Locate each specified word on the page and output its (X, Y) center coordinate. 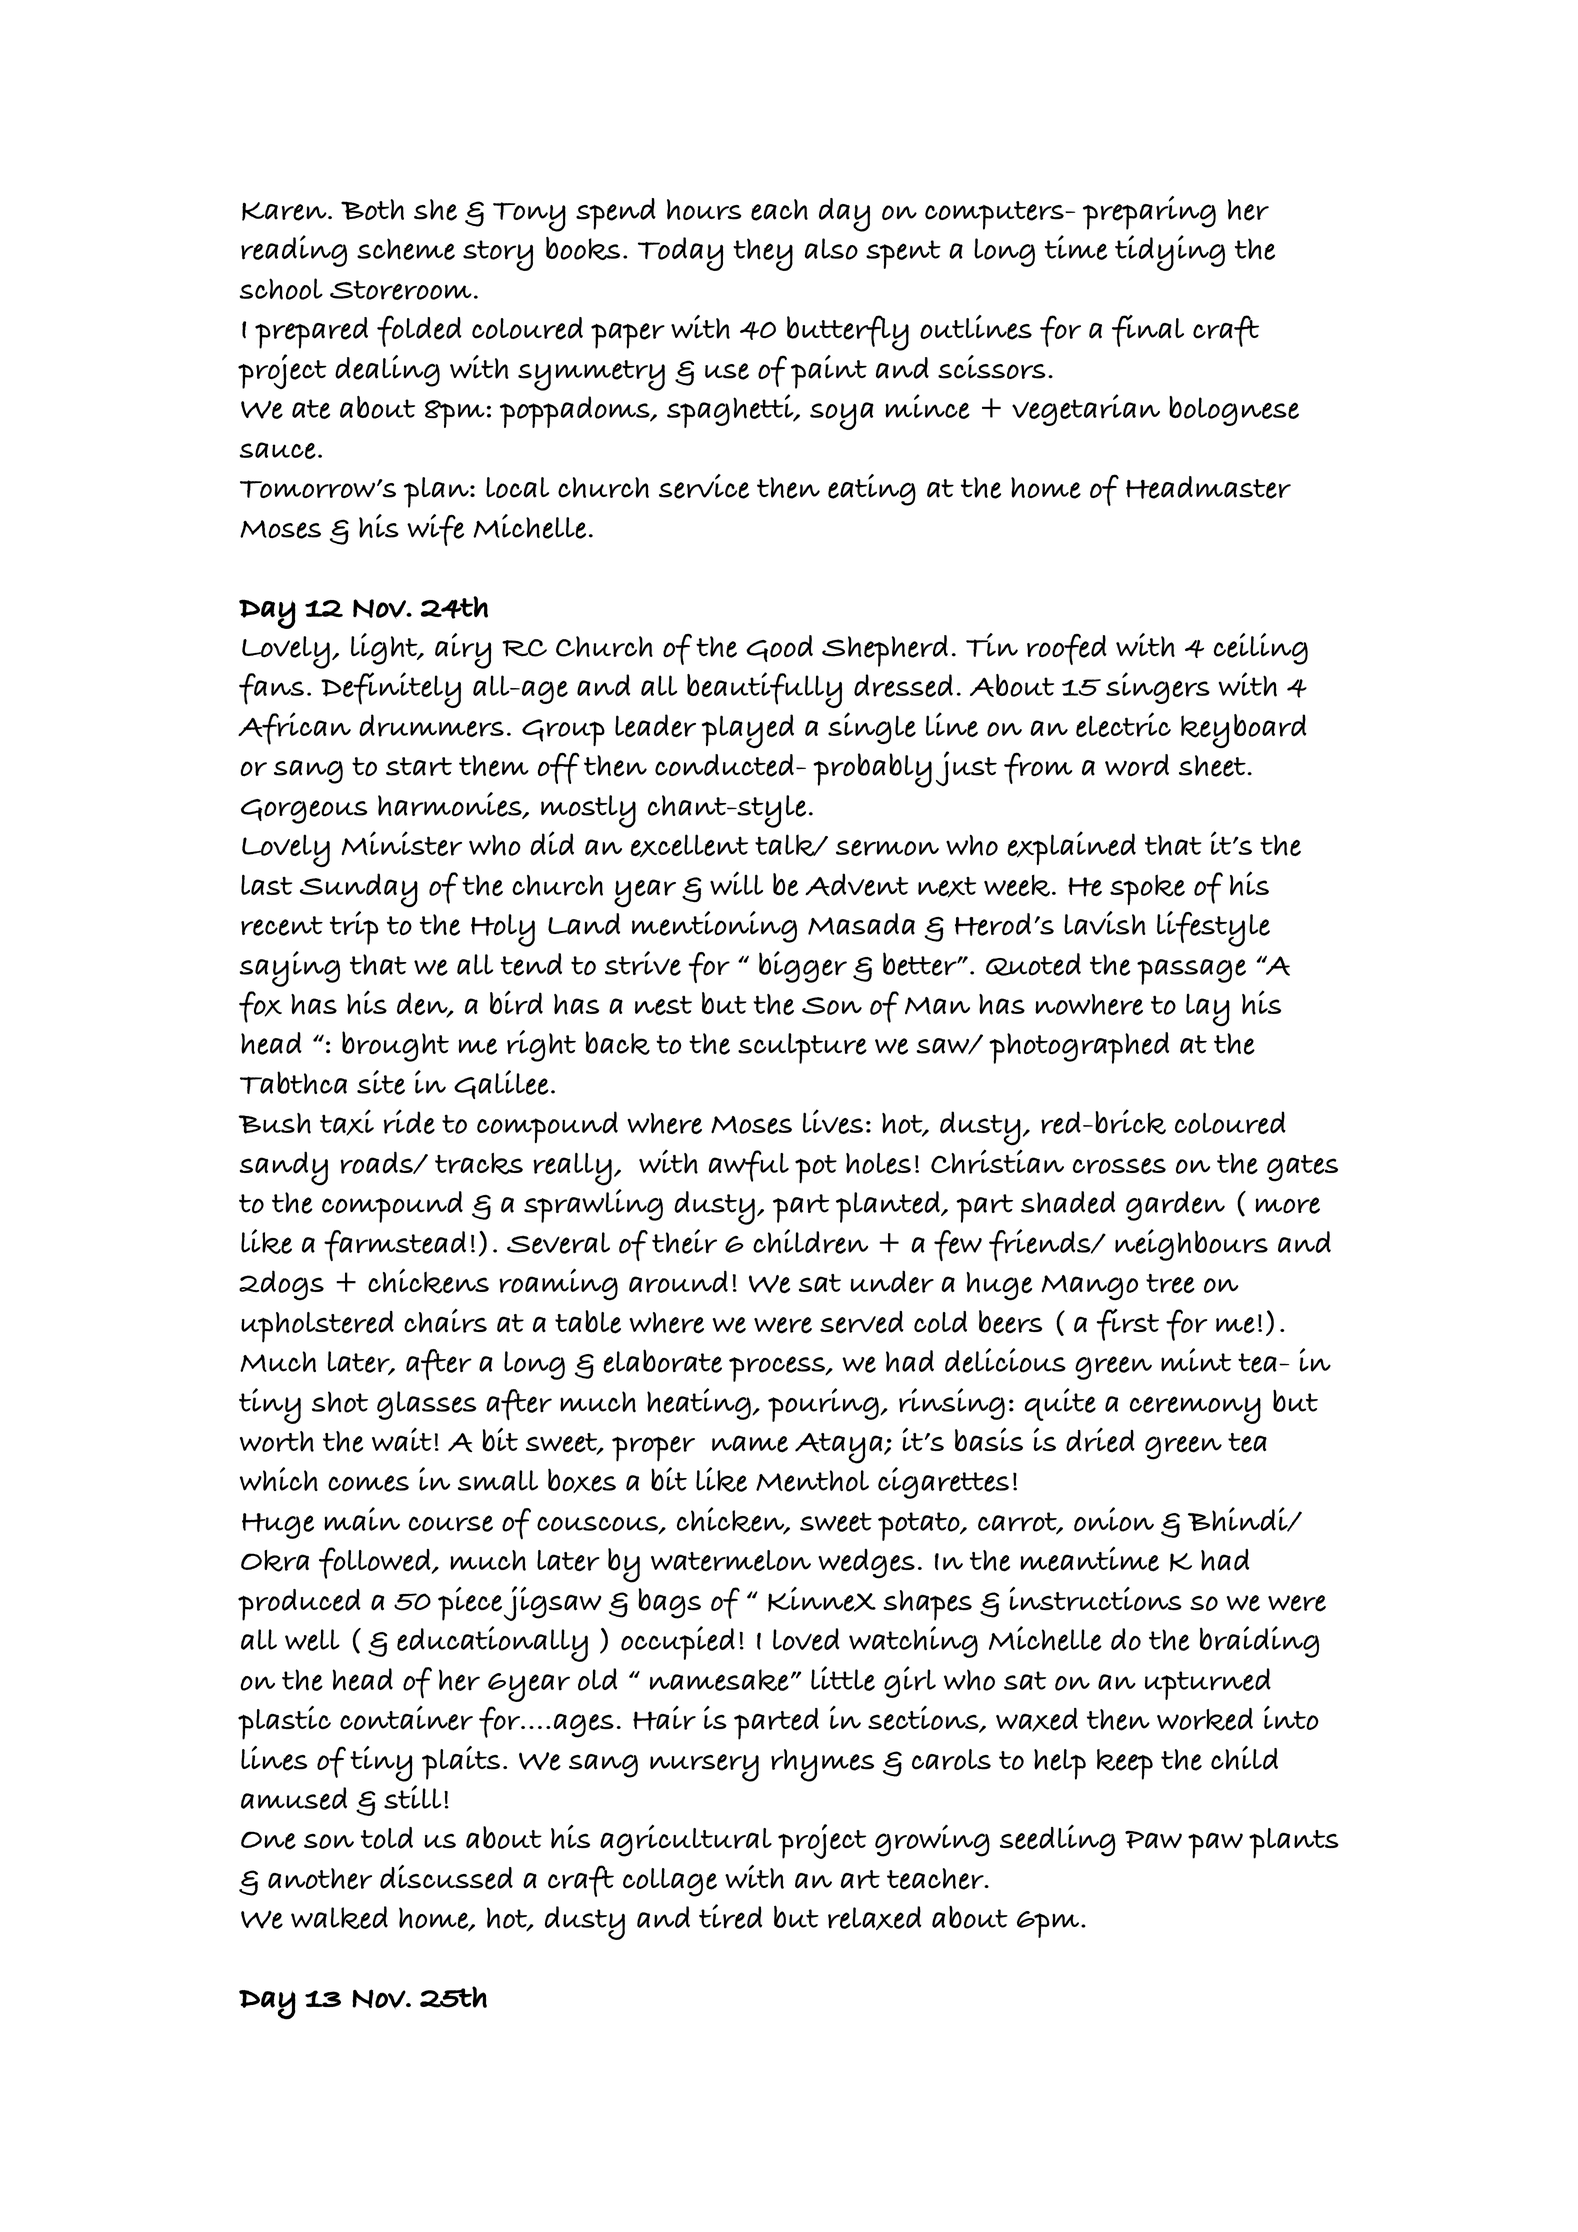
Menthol (812, 1481)
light (385, 649)
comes (368, 1483)
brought (395, 1046)
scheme (406, 249)
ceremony (1195, 1410)
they (763, 254)
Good (779, 648)
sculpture (802, 1048)
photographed (1079, 1048)
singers (1158, 688)
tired (730, 1916)
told (387, 1838)
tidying (1170, 253)
